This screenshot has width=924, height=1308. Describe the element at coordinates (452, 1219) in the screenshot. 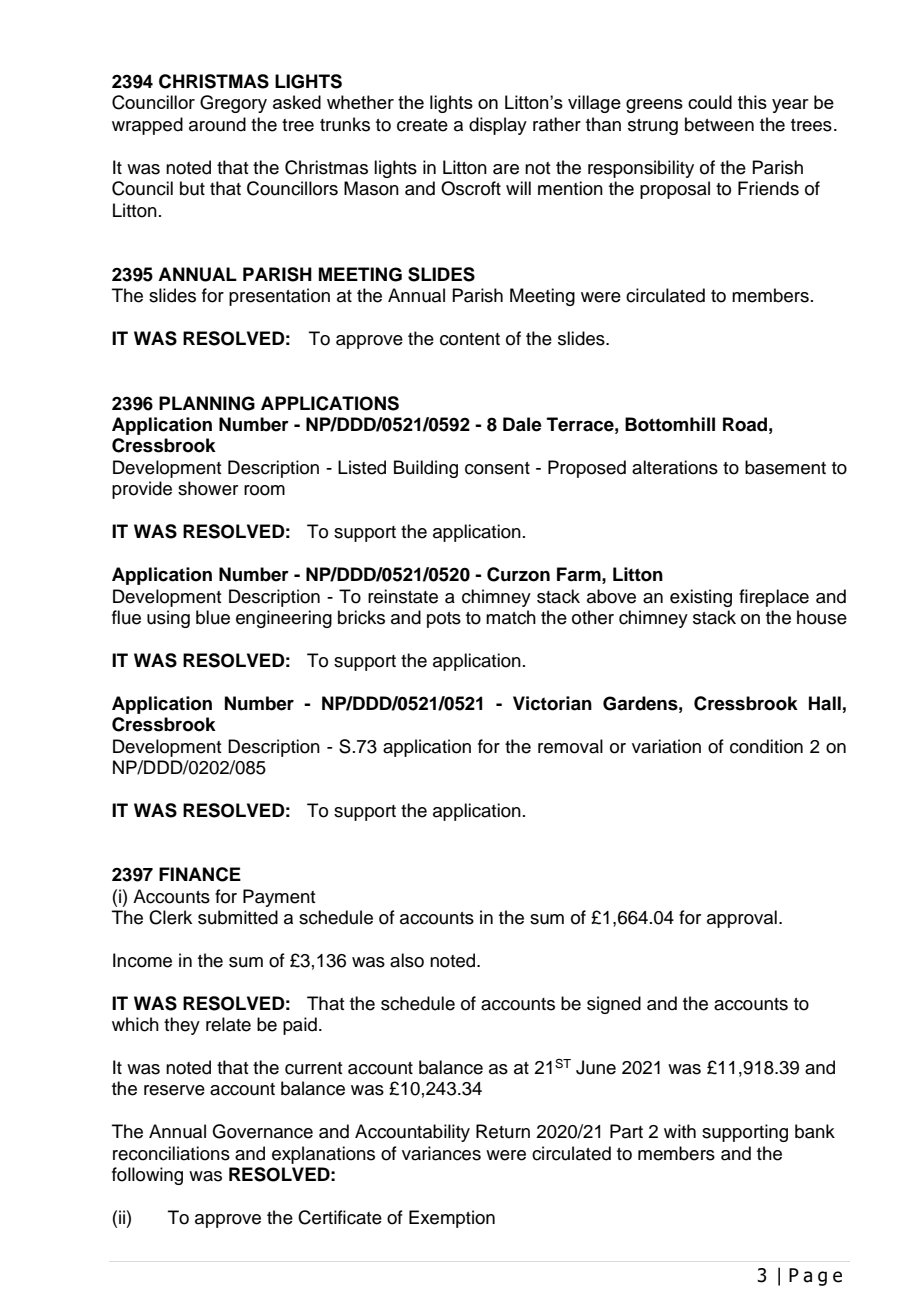

I see `Exemption` at that location.
